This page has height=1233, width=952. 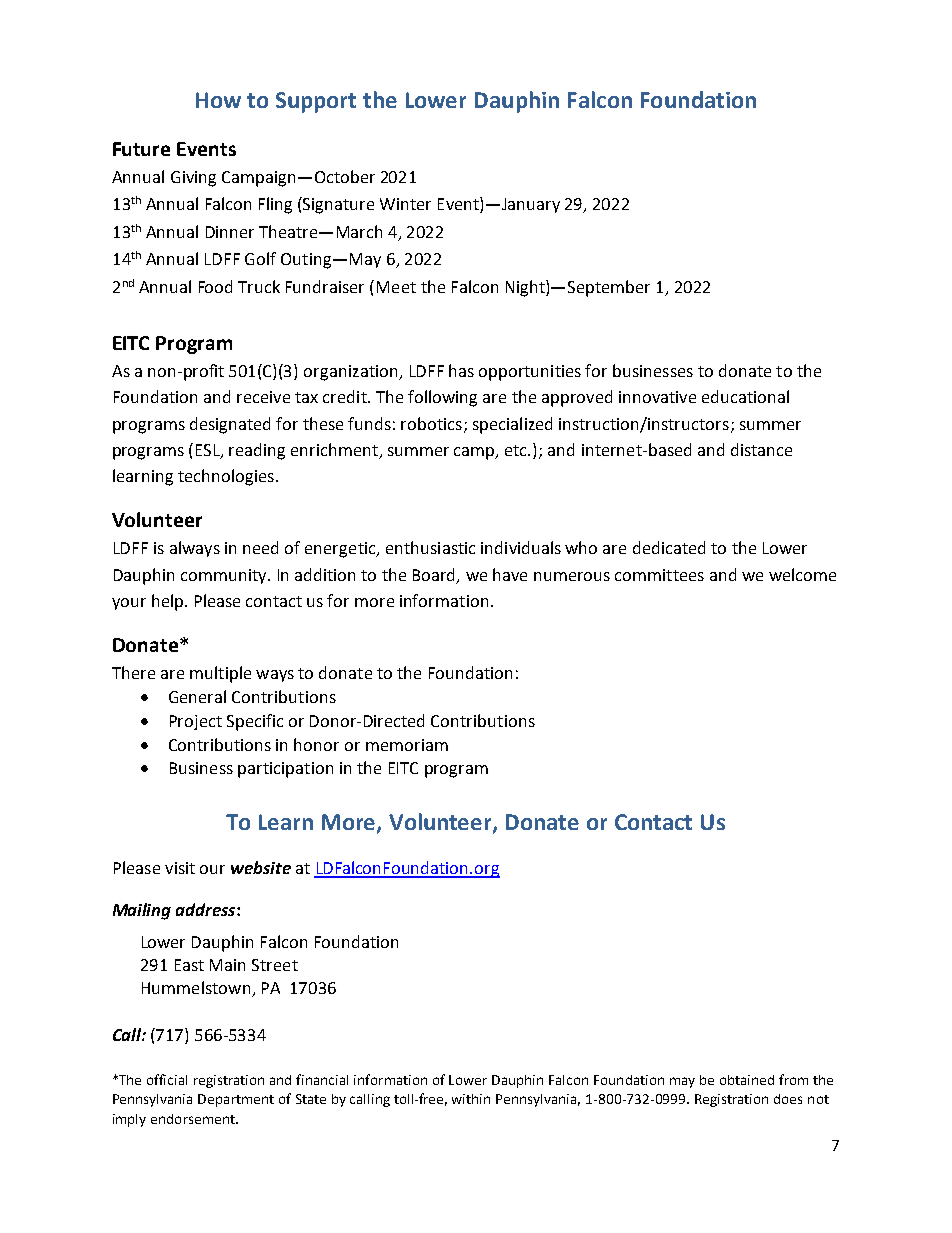 I want to click on help, so click(x=169, y=602).
